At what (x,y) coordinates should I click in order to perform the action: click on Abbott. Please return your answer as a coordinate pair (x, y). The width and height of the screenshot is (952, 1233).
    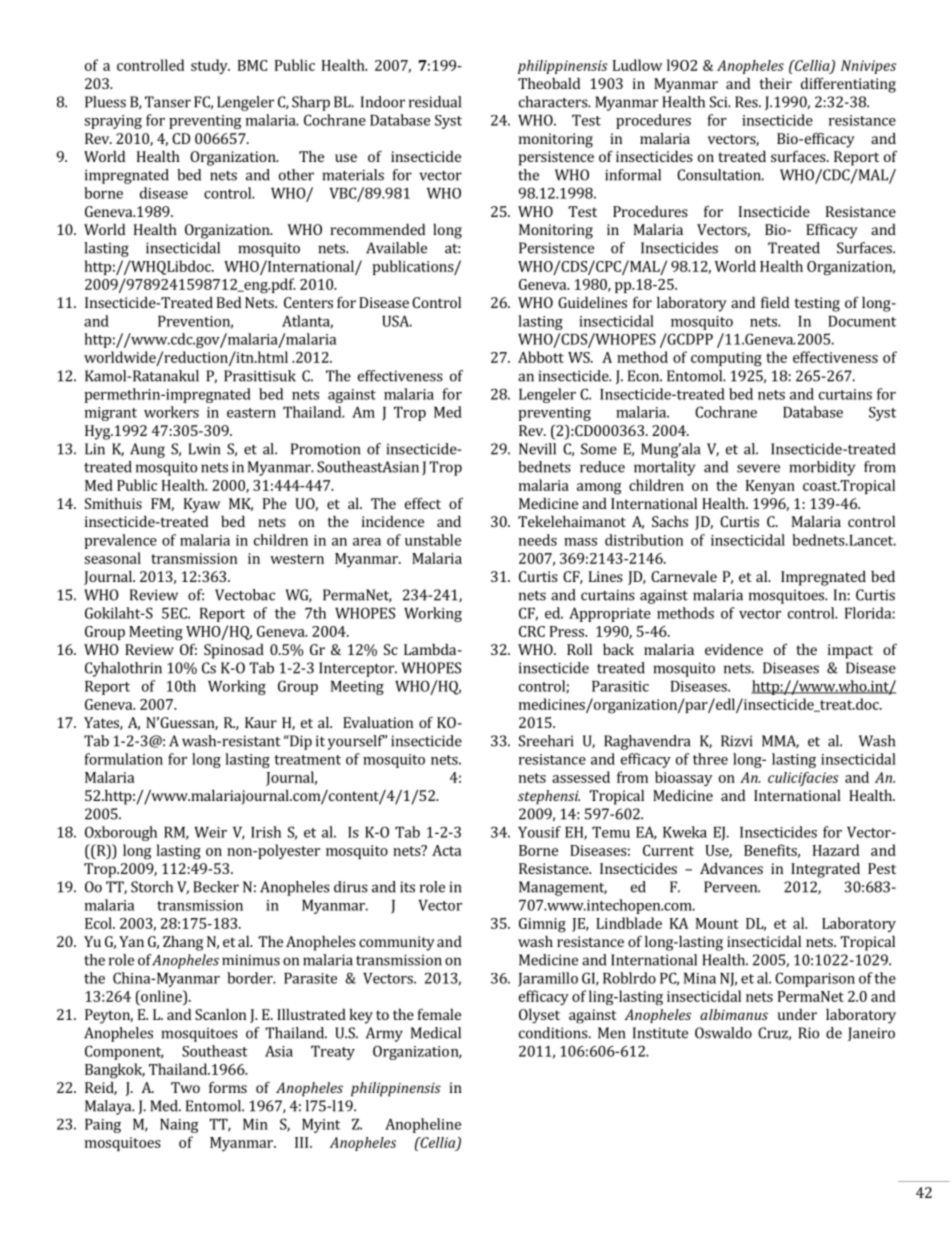
    Looking at the image, I should click on (541, 357).
